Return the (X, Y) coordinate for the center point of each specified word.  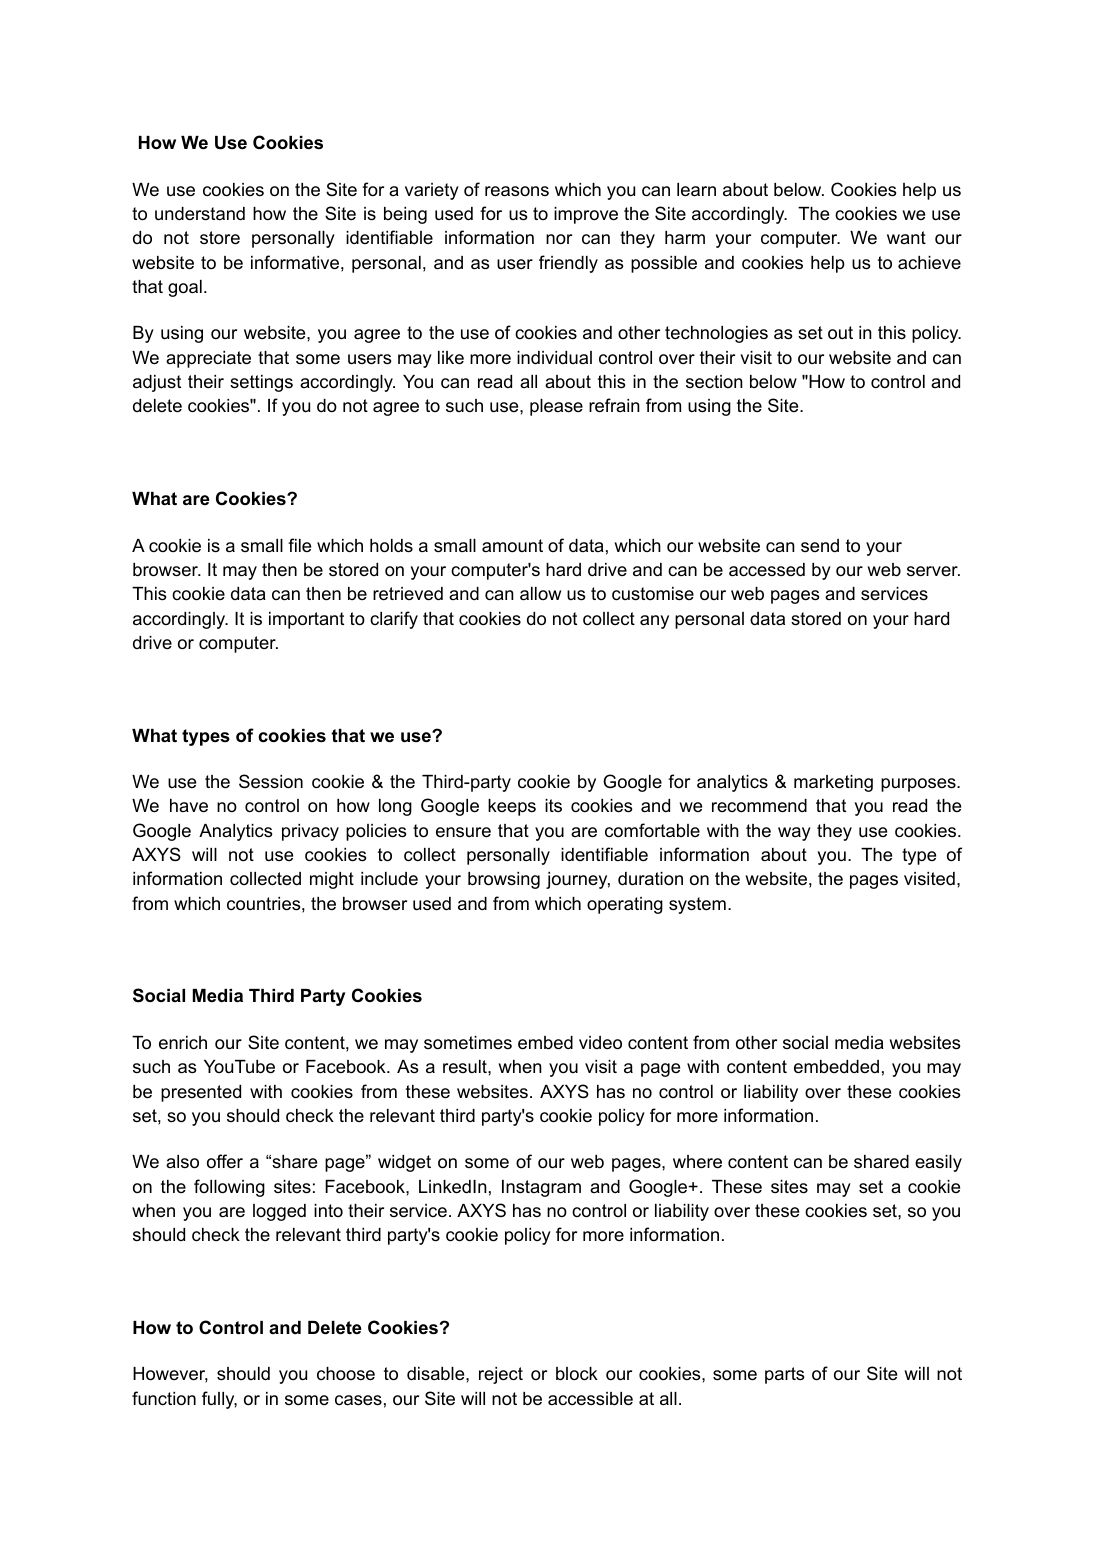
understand (200, 214)
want (906, 237)
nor (559, 239)
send (820, 545)
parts (785, 1375)
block (577, 1374)
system (697, 905)
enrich (183, 1043)
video (600, 1043)
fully (219, 1400)
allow (540, 594)
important (306, 620)
